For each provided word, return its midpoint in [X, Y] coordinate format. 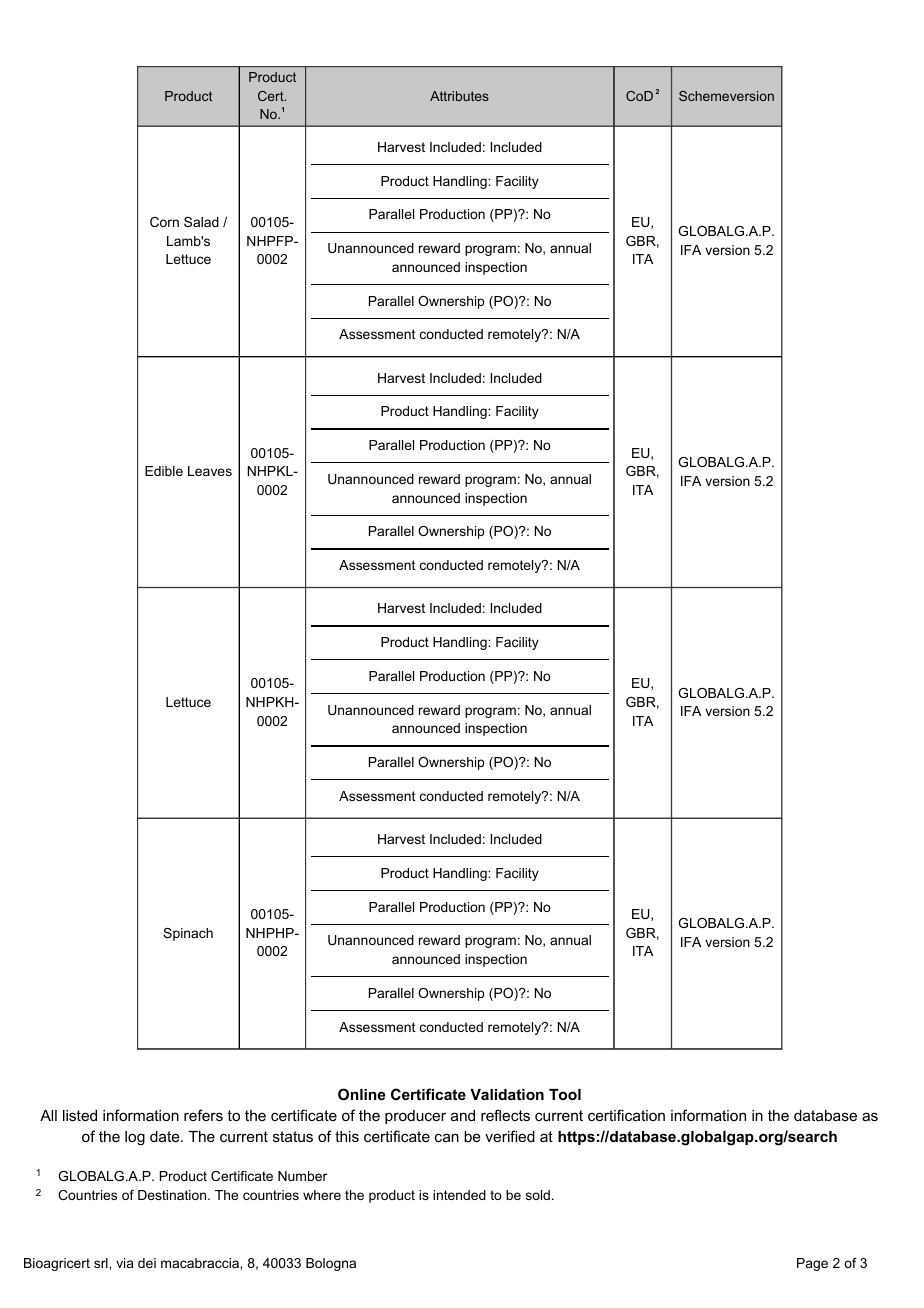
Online [362, 1094]
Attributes [459, 96]
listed [80, 1115]
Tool [565, 1094]
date [166, 1136]
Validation [507, 1094]
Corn [164, 222]
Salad [201, 222]
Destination [173, 1195]
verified [510, 1136]
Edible [164, 471]
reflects [505, 1115]
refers [203, 1115]
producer [415, 1117]
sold [538, 1195]
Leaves [210, 471]
